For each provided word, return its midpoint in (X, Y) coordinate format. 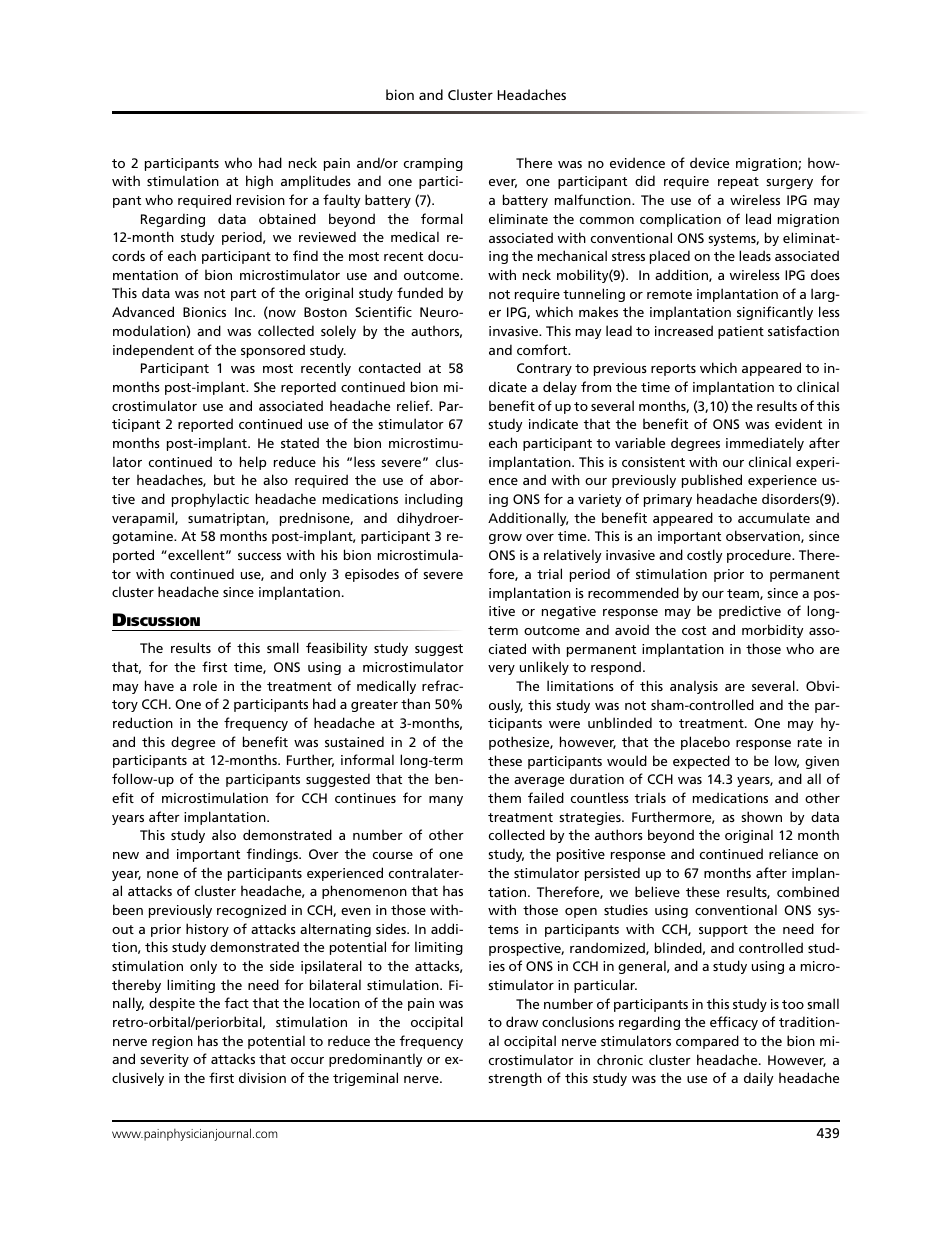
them (504, 797)
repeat (738, 183)
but (224, 479)
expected (701, 762)
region (172, 1042)
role (205, 685)
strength (515, 1079)
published (712, 481)
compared (707, 1042)
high (259, 182)
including (434, 500)
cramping (433, 164)
